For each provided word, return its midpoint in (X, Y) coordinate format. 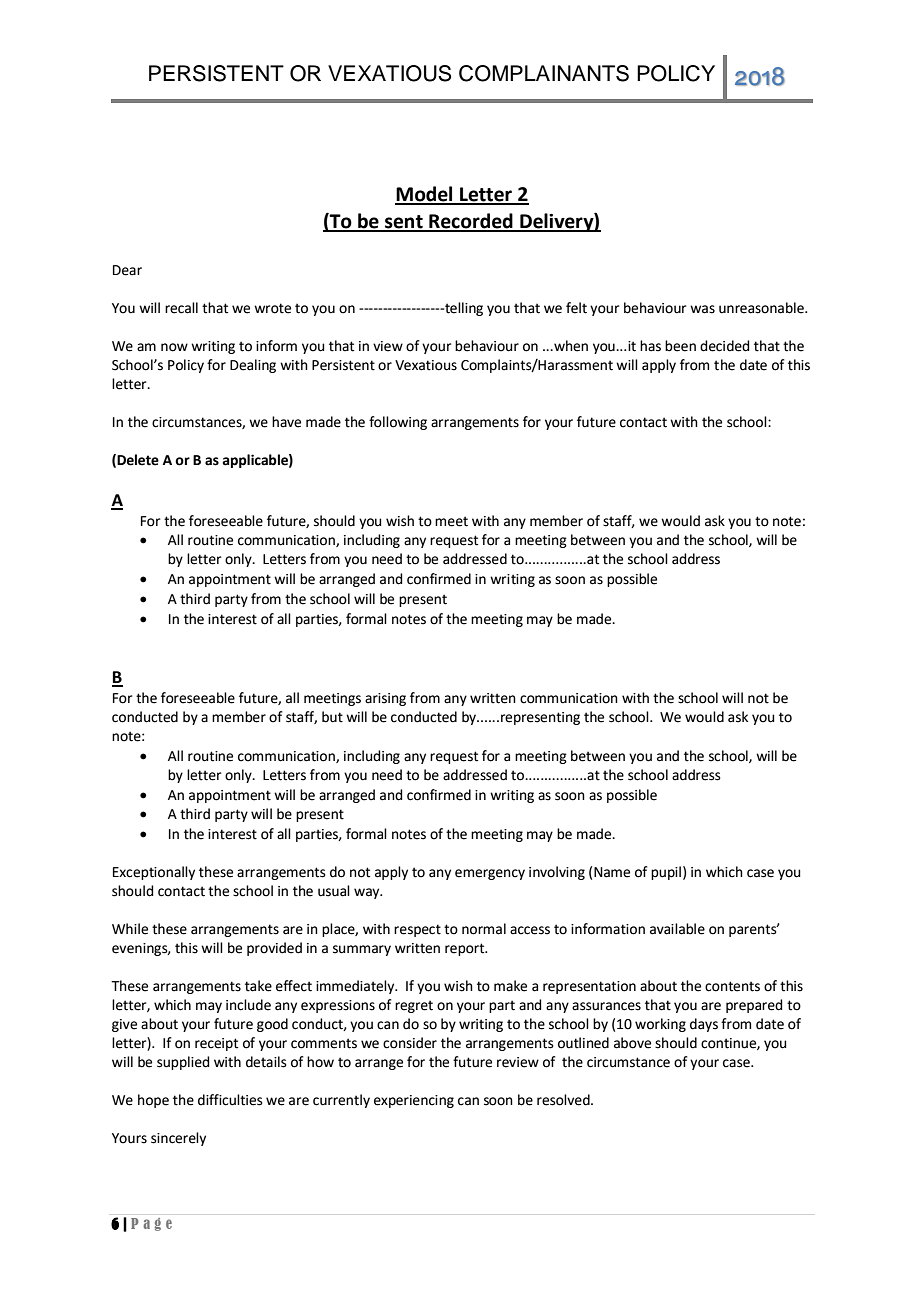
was (702, 309)
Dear (127, 270)
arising (385, 699)
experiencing (414, 1101)
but (332, 717)
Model (425, 195)
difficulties (230, 1100)
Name (612, 872)
